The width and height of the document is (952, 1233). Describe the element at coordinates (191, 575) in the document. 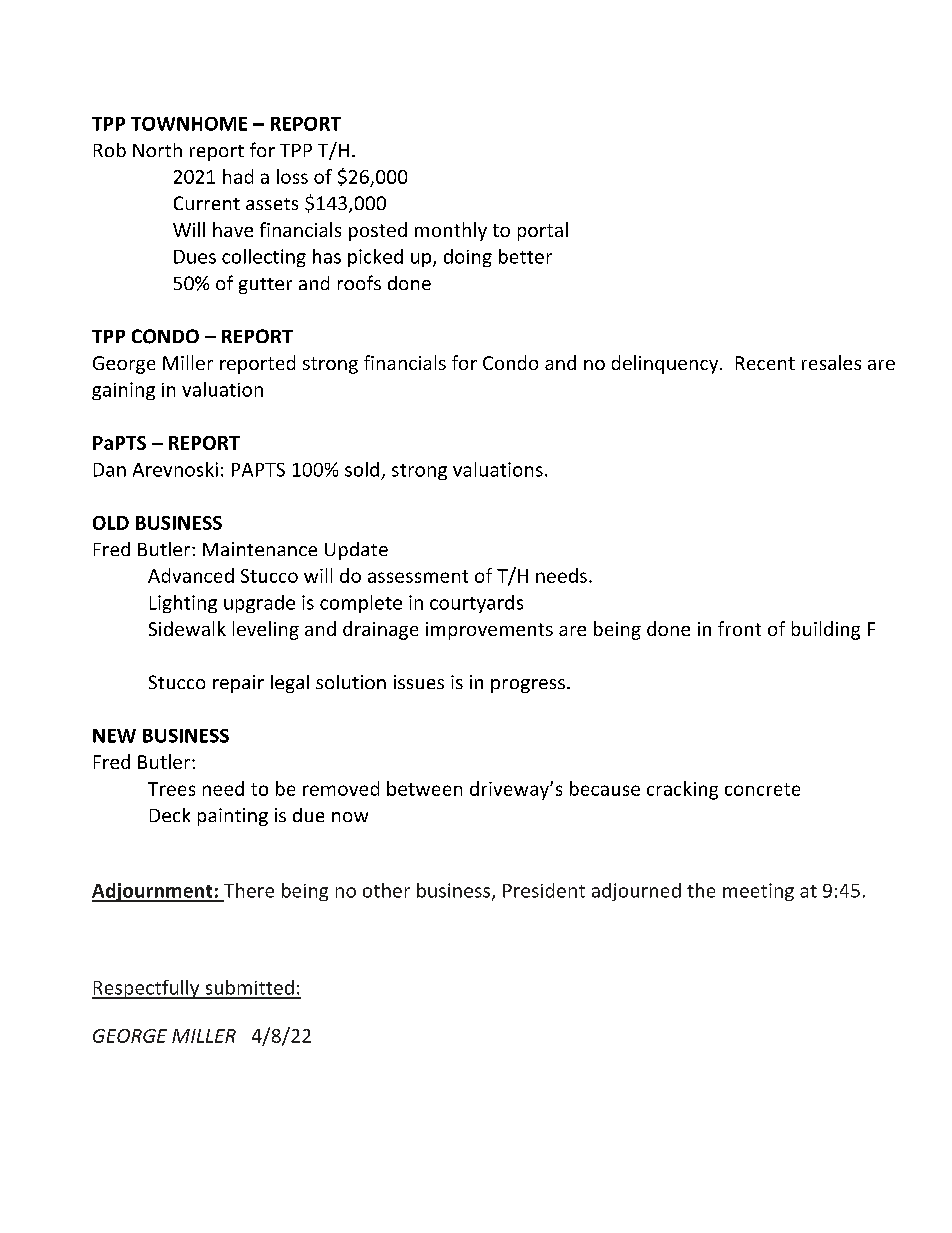

I see `Advanced` at that location.
